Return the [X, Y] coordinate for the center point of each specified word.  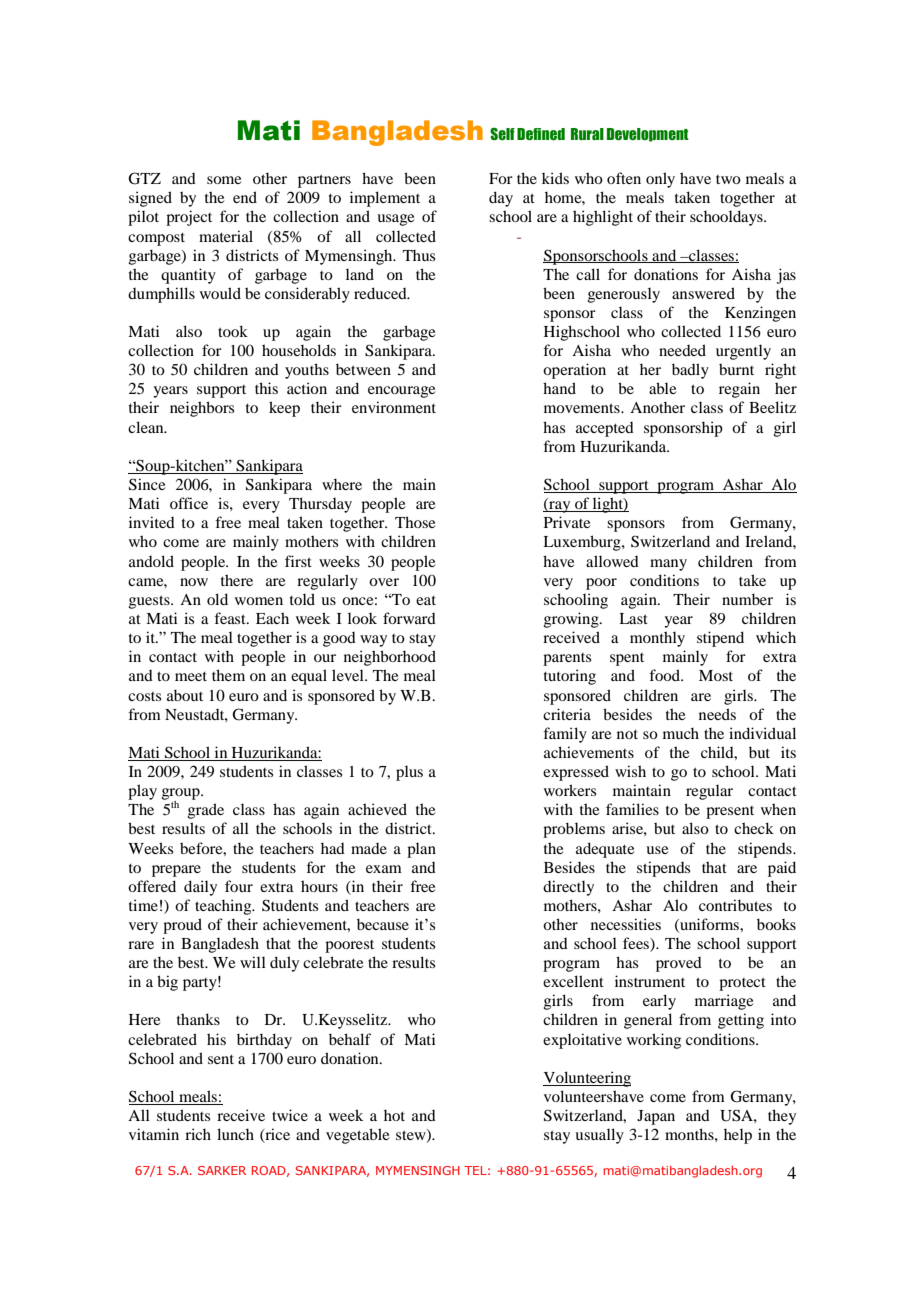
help [738, 1136]
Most [716, 675]
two [728, 179]
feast [231, 618]
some [224, 180]
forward [409, 618]
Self [502, 134]
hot [394, 1115]
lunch [235, 1134]
